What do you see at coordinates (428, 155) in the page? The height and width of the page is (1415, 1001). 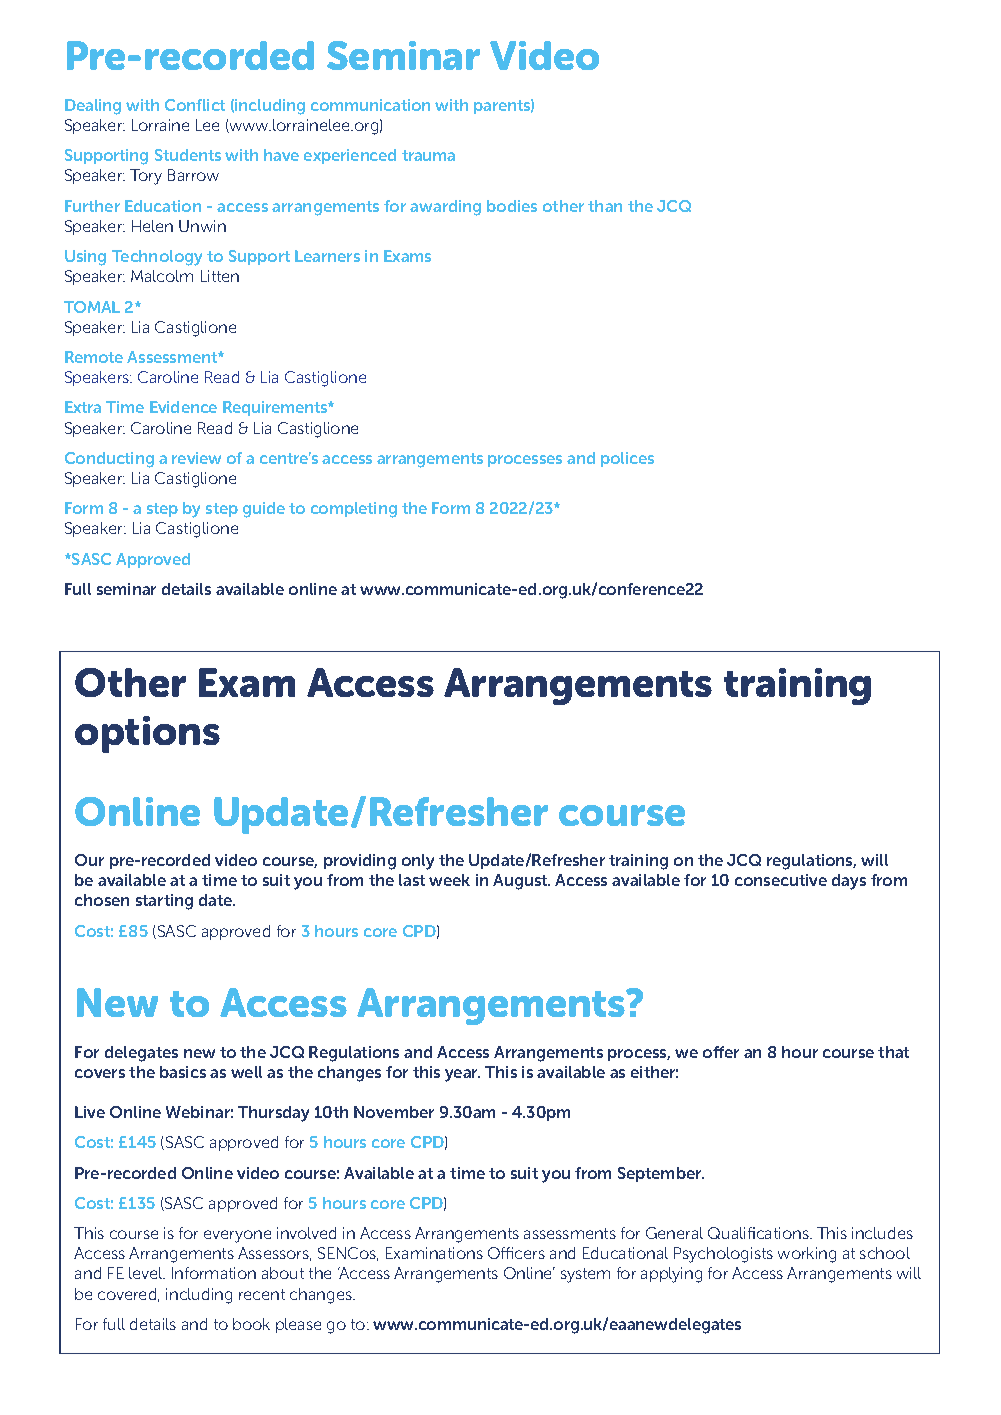 I see `trauma` at bounding box center [428, 155].
